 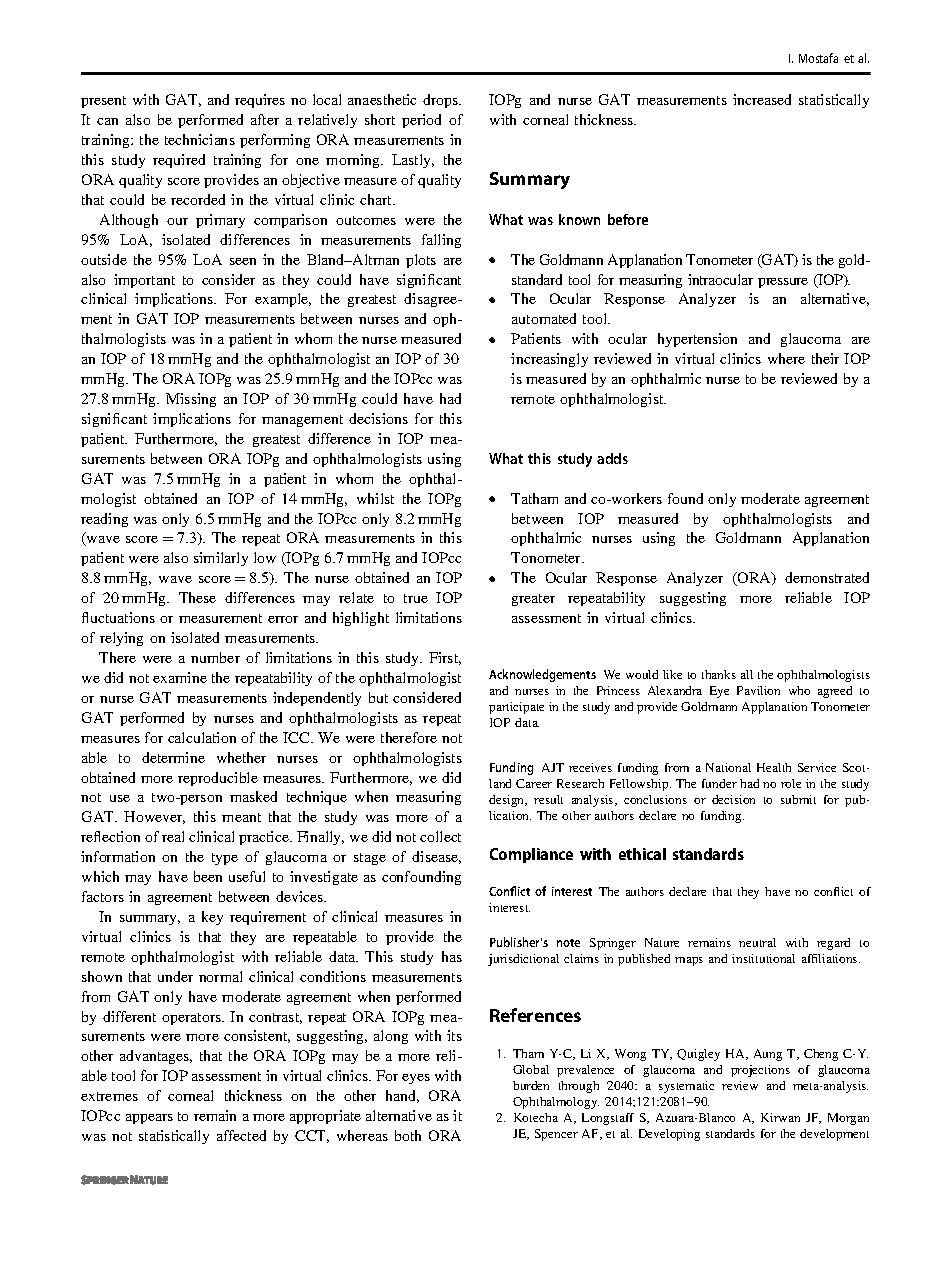 What do you see at coordinates (191, 400) in the image?
I see `Missing` at bounding box center [191, 400].
